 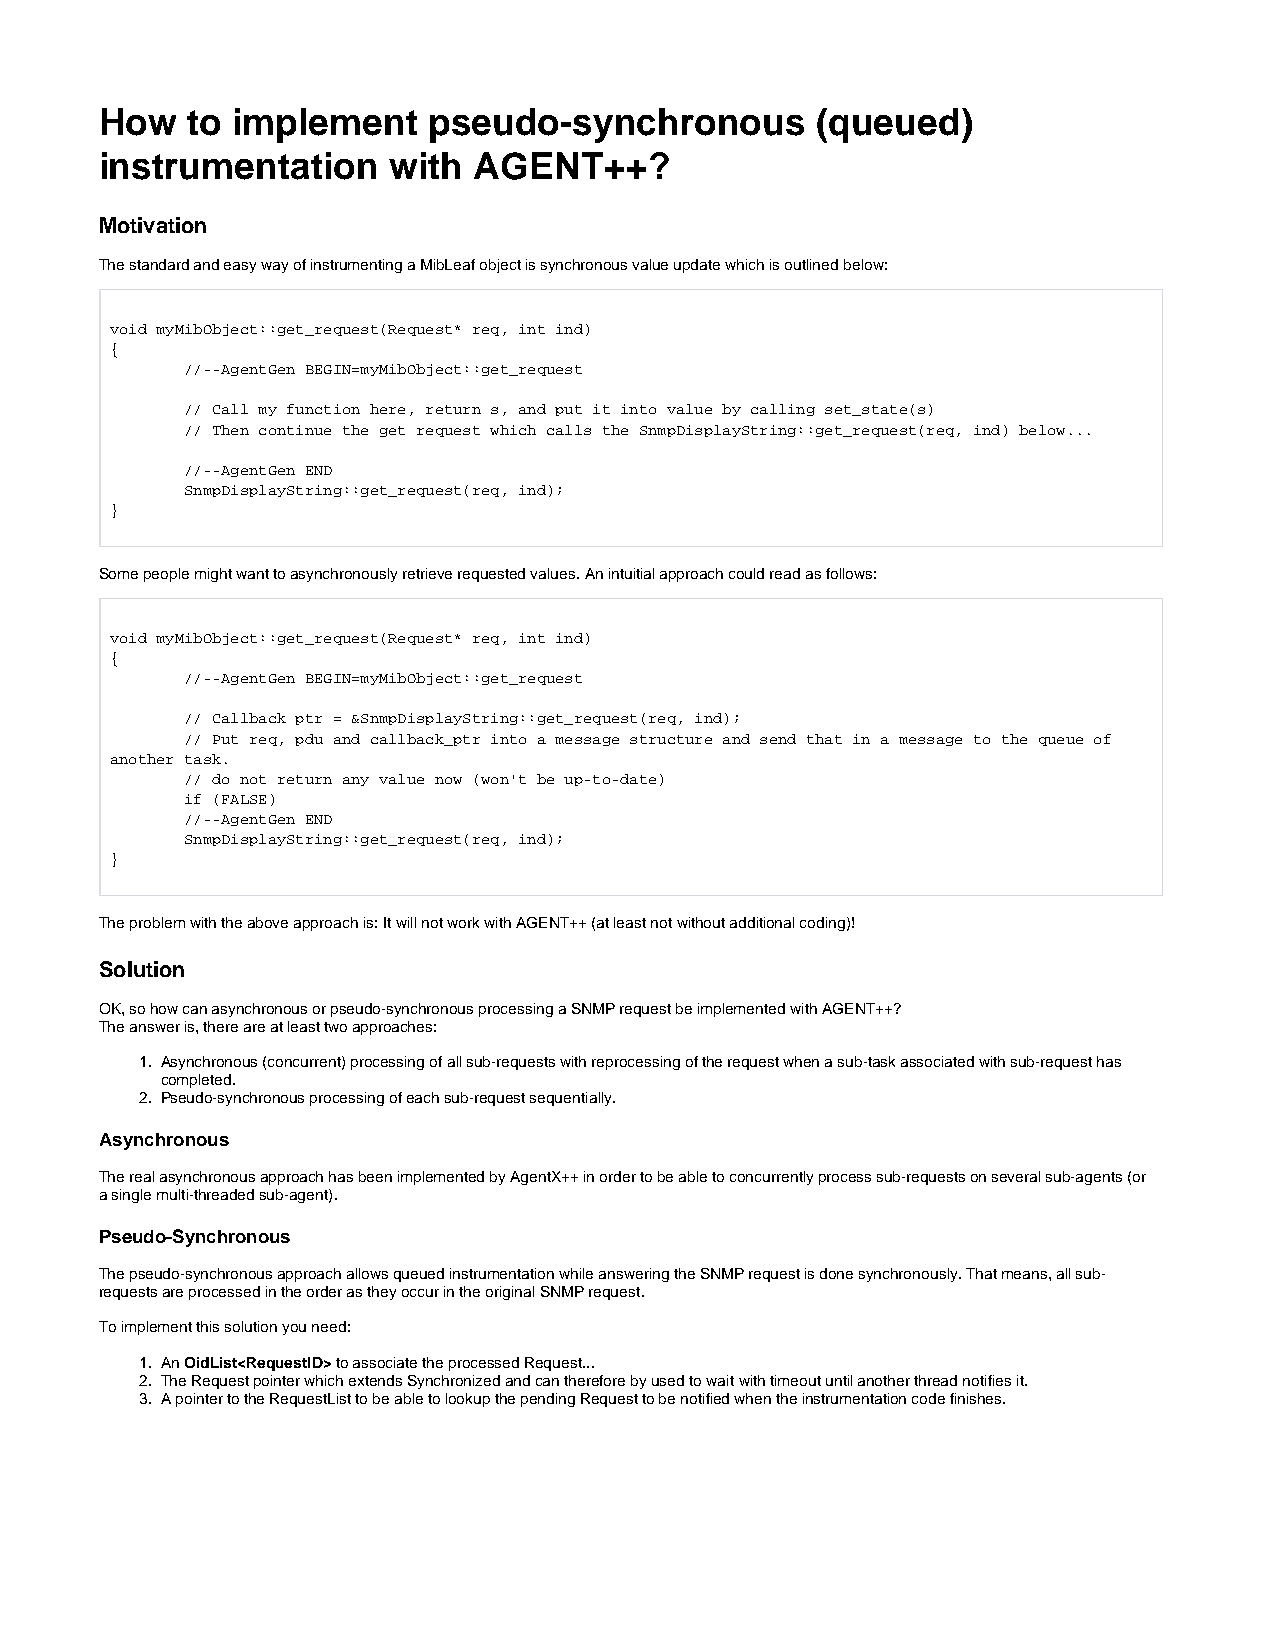 What do you see at coordinates (356, 266) in the page?
I see `instrumenting` at bounding box center [356, 266].
